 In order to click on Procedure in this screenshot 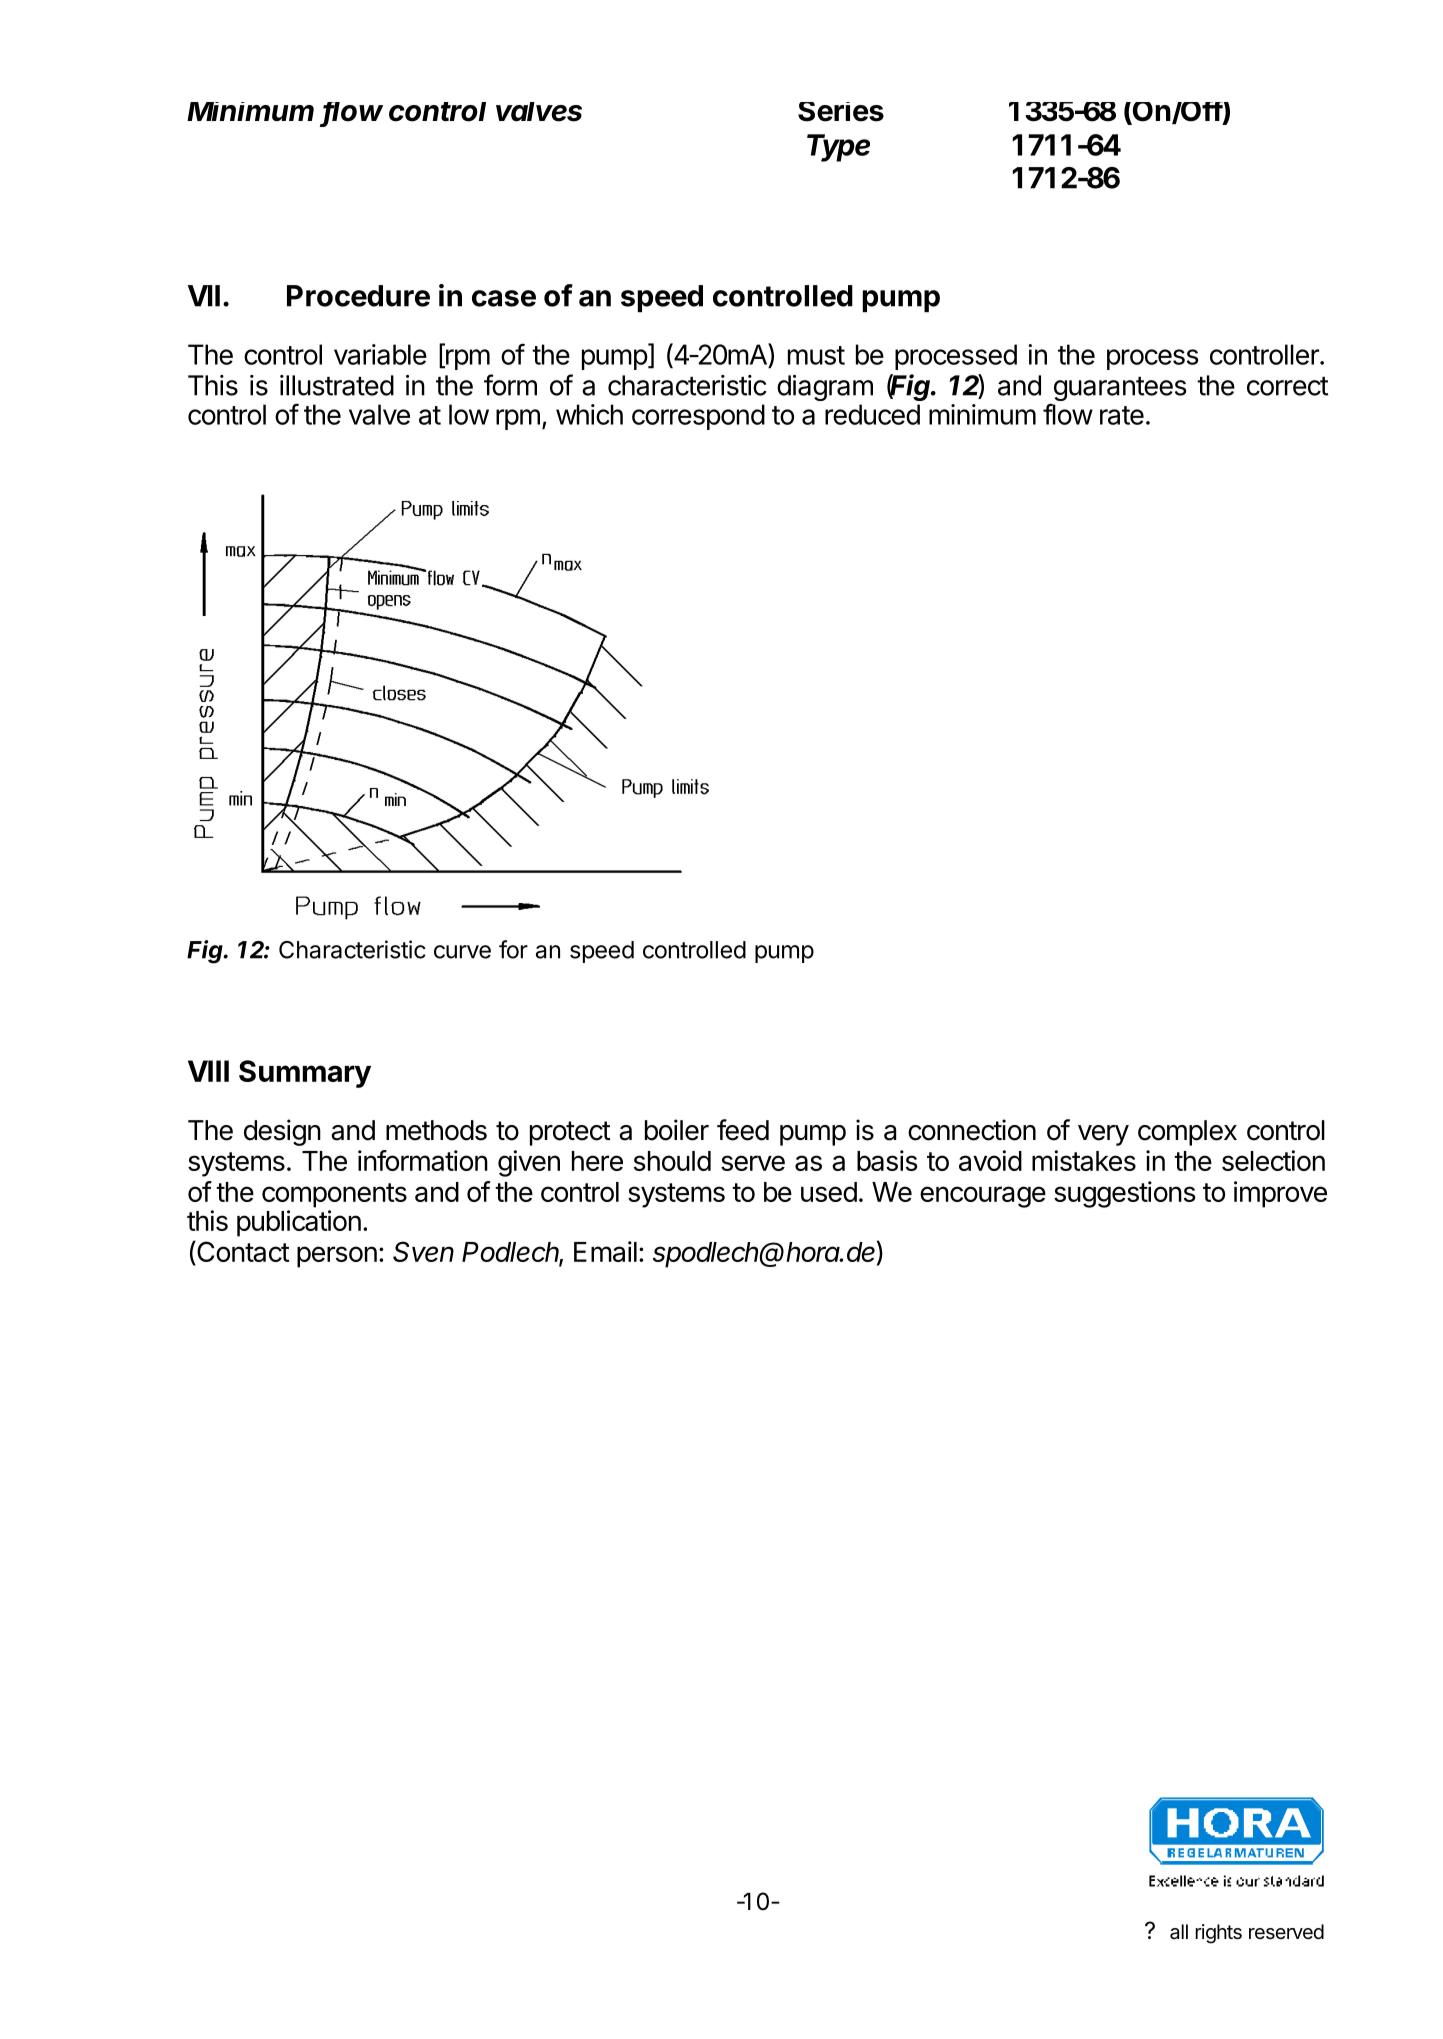, I will do `click(358, 296)`.
